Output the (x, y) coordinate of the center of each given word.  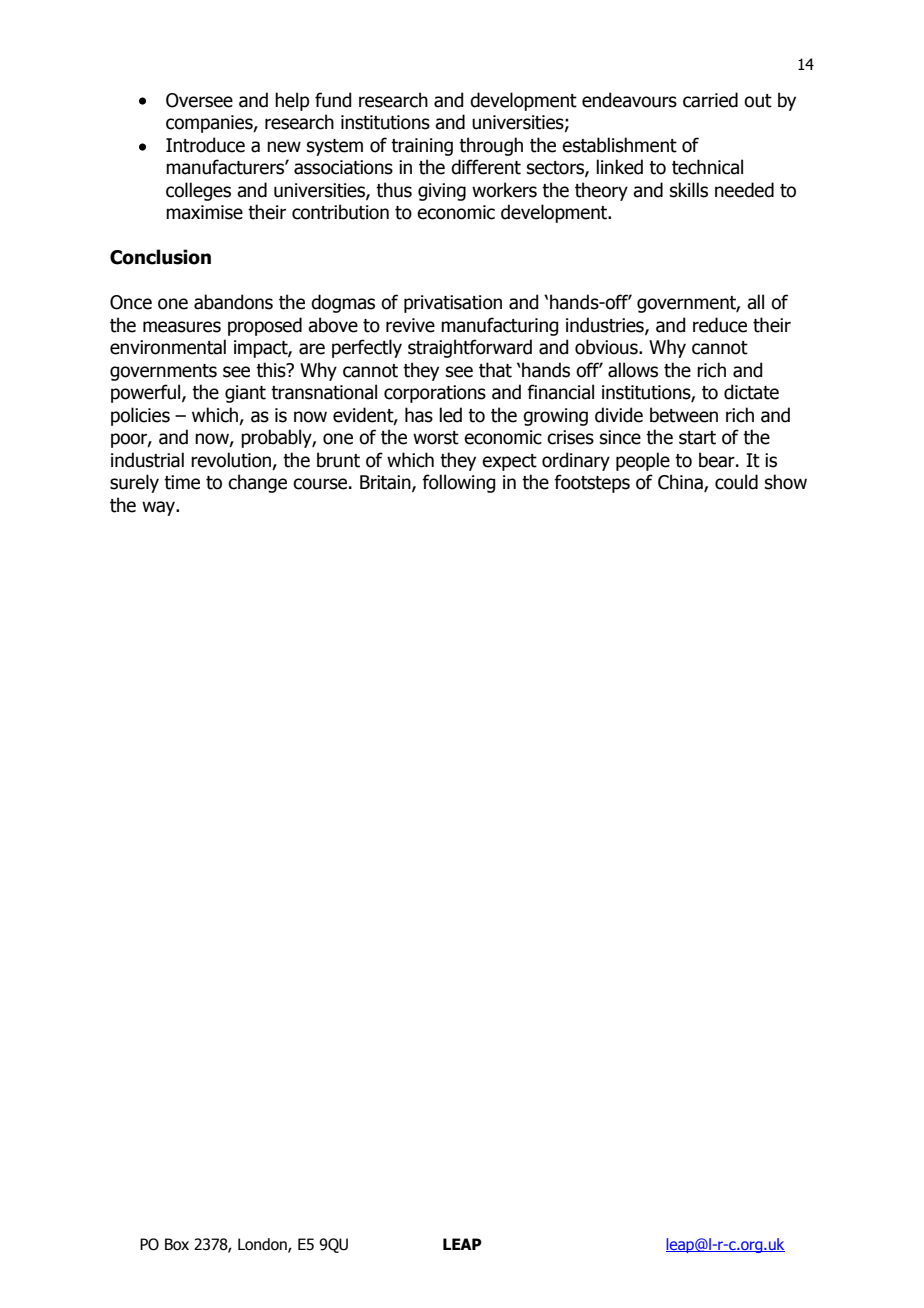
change (257, 483)
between (684, 415)
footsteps (592, 483)
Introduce (205, 145)
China (681, 483)
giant (245, 394)
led (450, 415)
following (458, 483)
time (182, 482)
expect (509, 462)
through (491, 146)
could (736, 482)
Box (177, 1244)
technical (707, 167)
